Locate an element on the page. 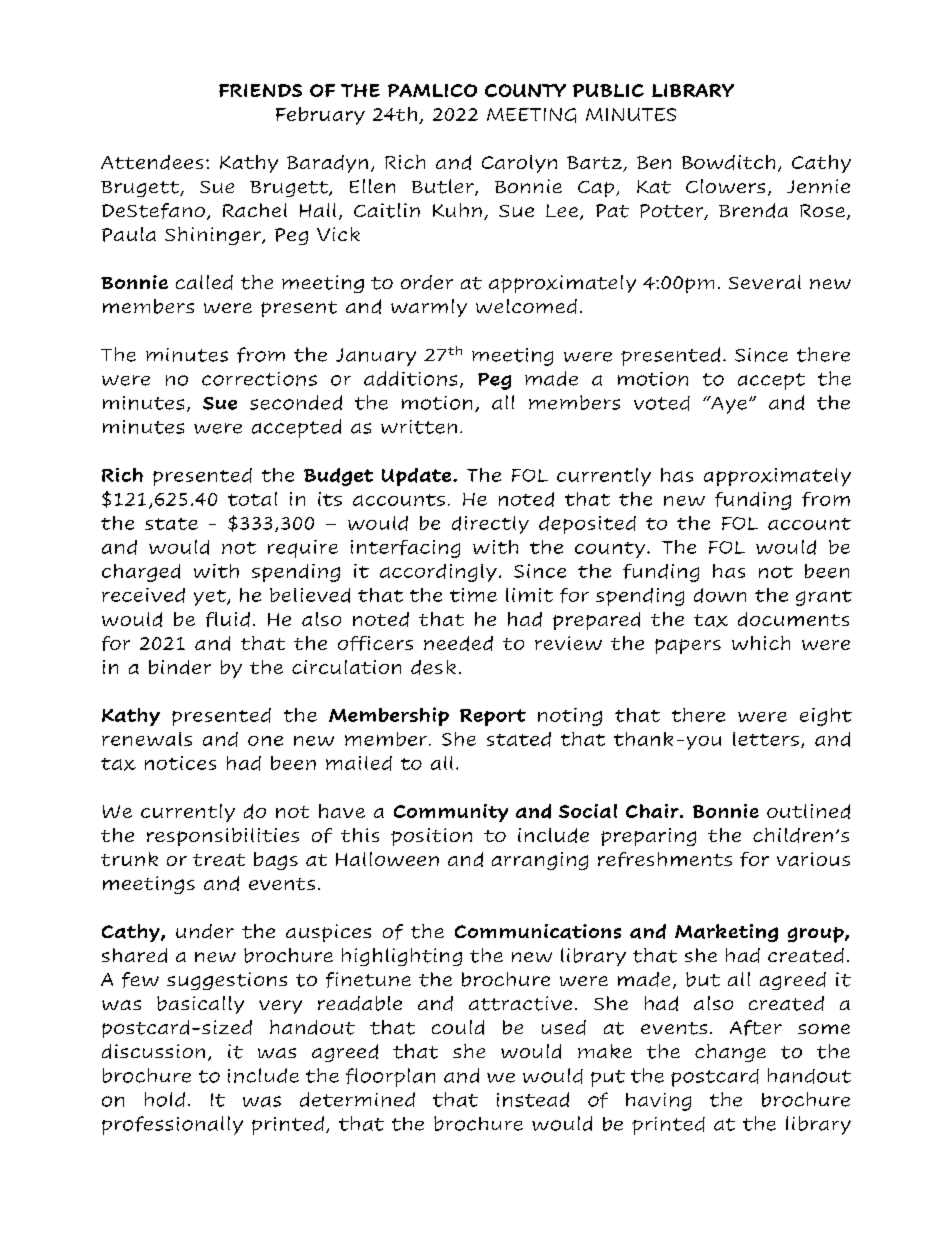  hold is located at coordinates (165, 1099).
